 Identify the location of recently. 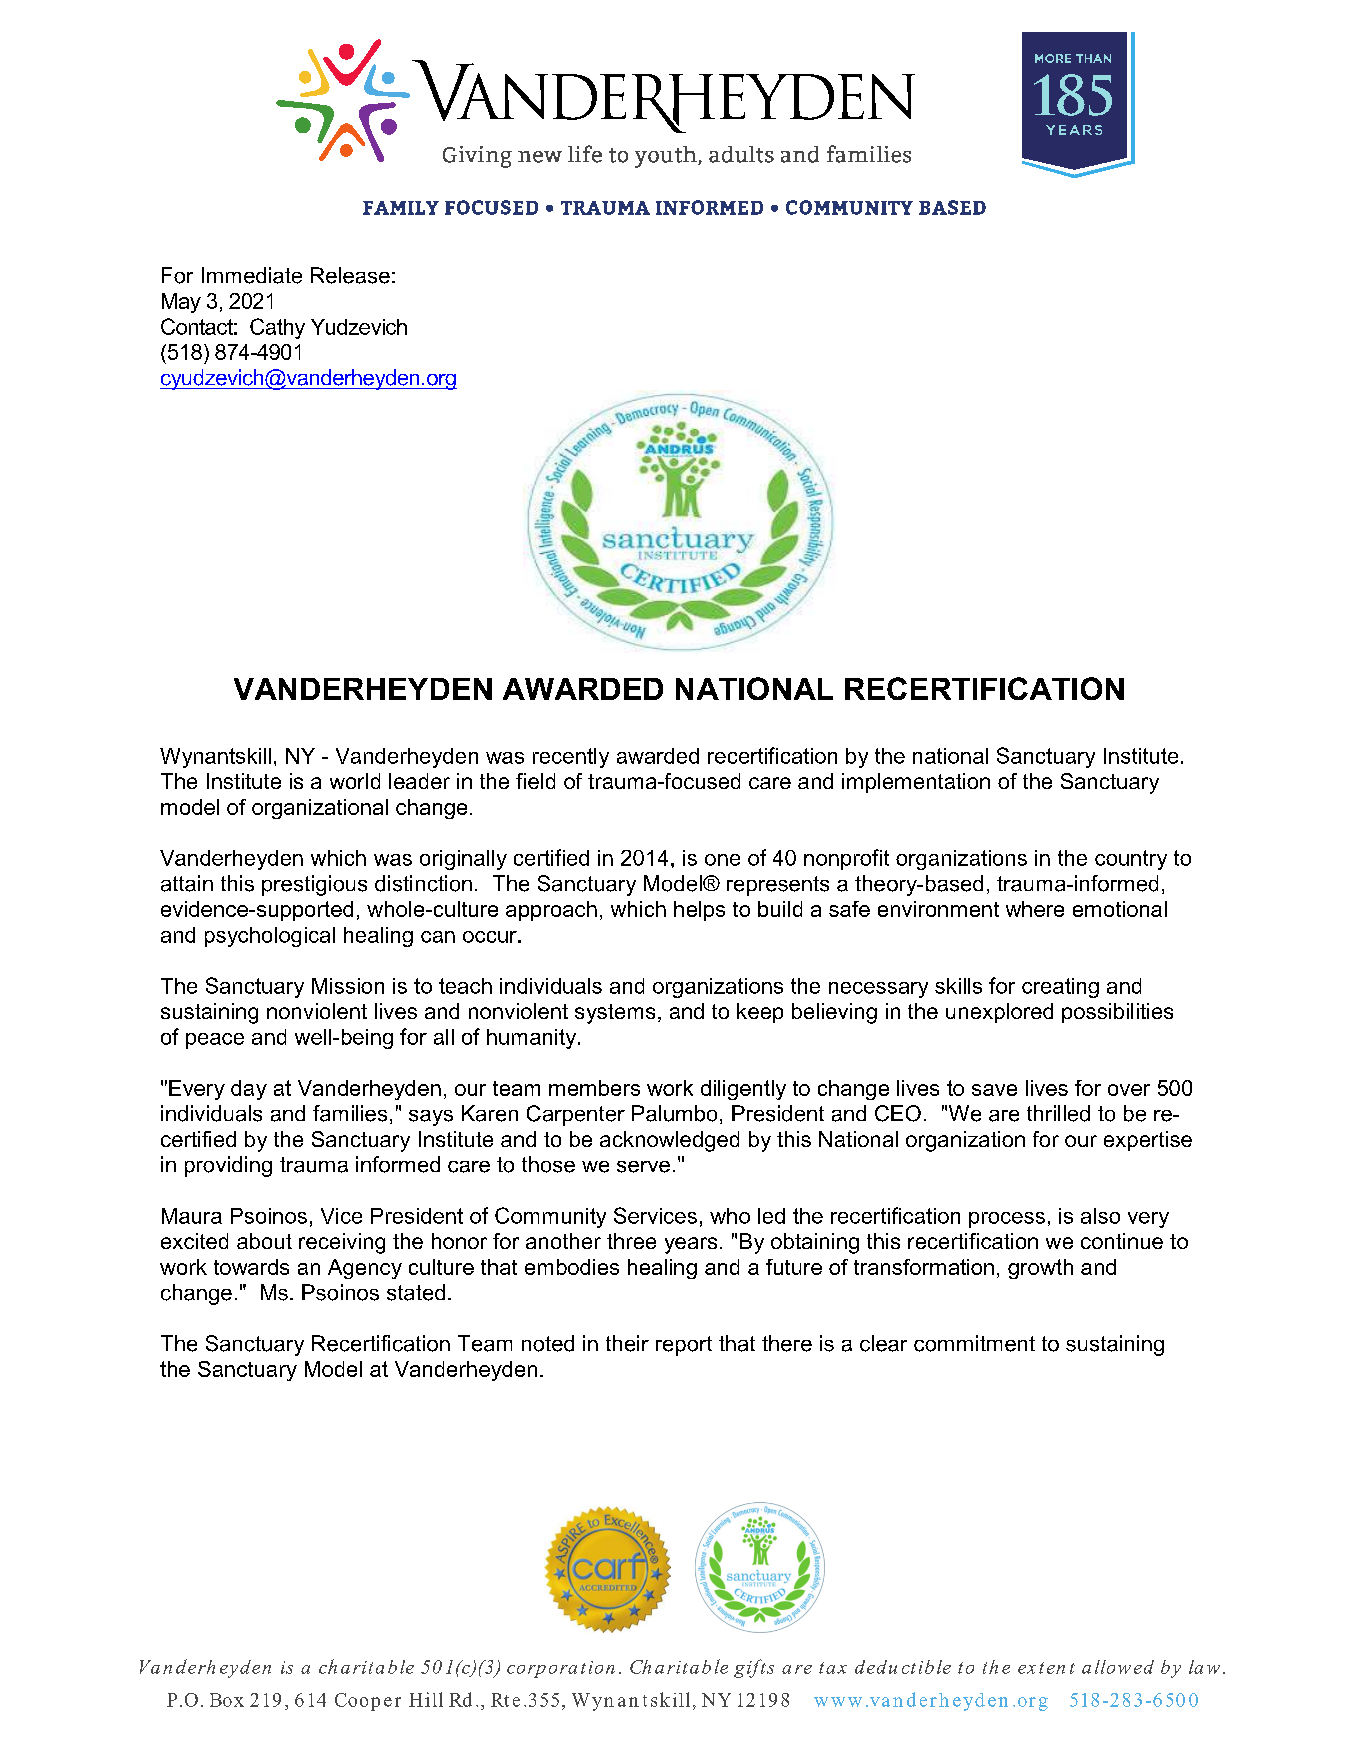
(571, 758).
